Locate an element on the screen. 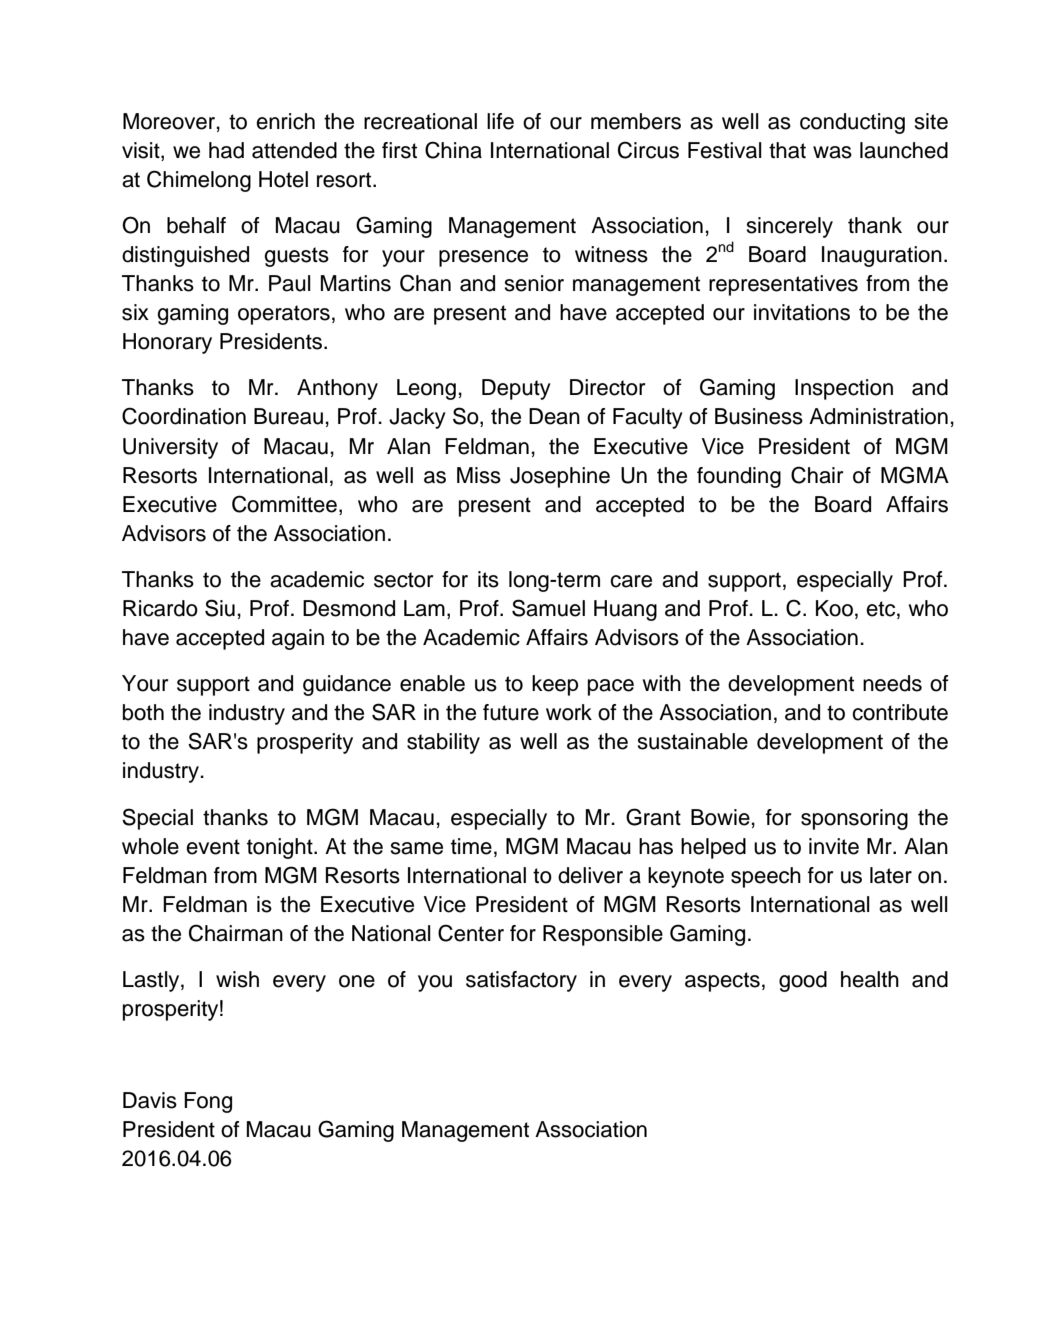 Image resolution: width=1037 pixels, height=1341 pixels. was is located at coordinates (832, 152).
